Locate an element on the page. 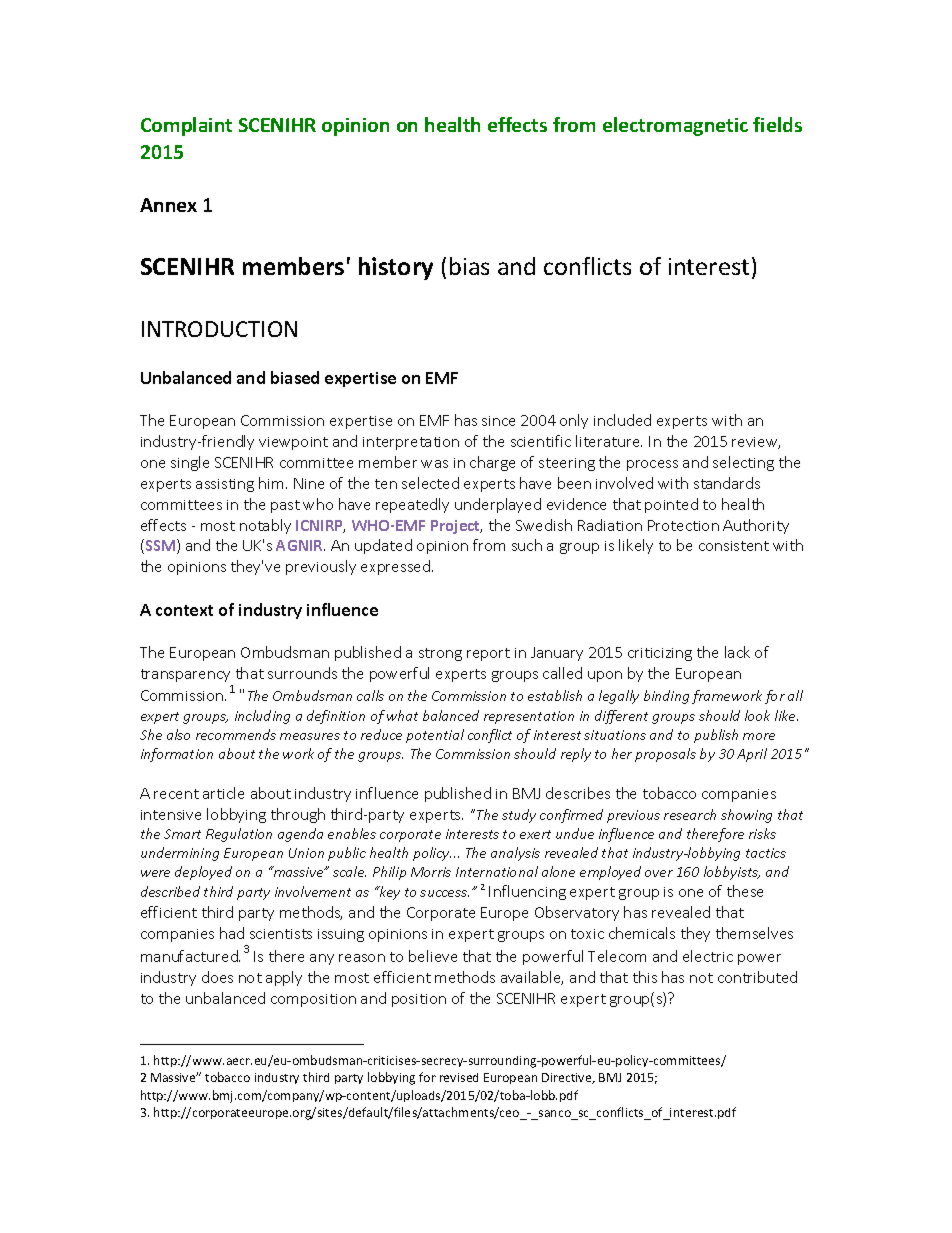  context is located at coordinates (184, 610).
